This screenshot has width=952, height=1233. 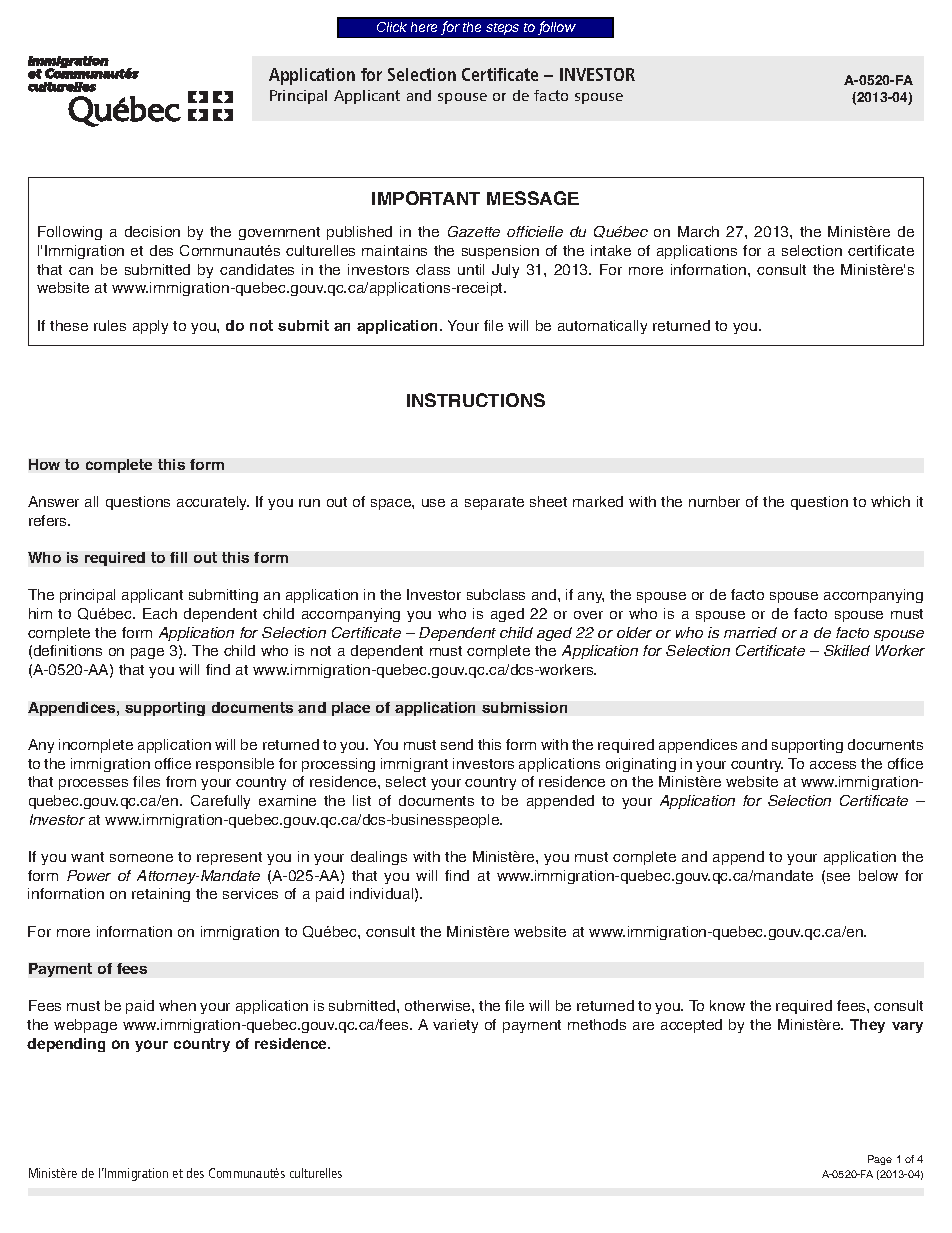 I want to click on older, so click(x=634, y=632).
